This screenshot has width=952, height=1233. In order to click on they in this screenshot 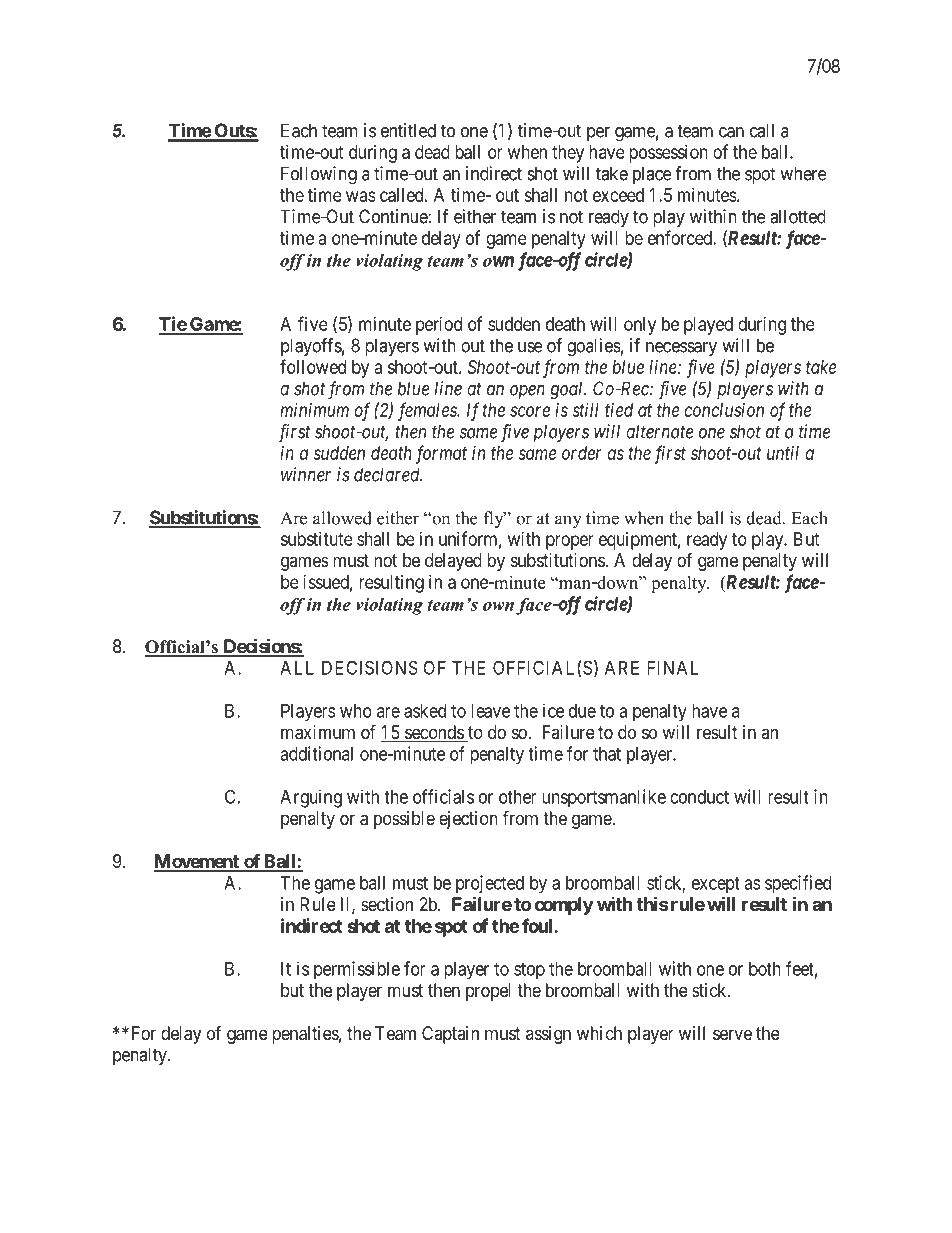, I will do `click(568, 154)`.
